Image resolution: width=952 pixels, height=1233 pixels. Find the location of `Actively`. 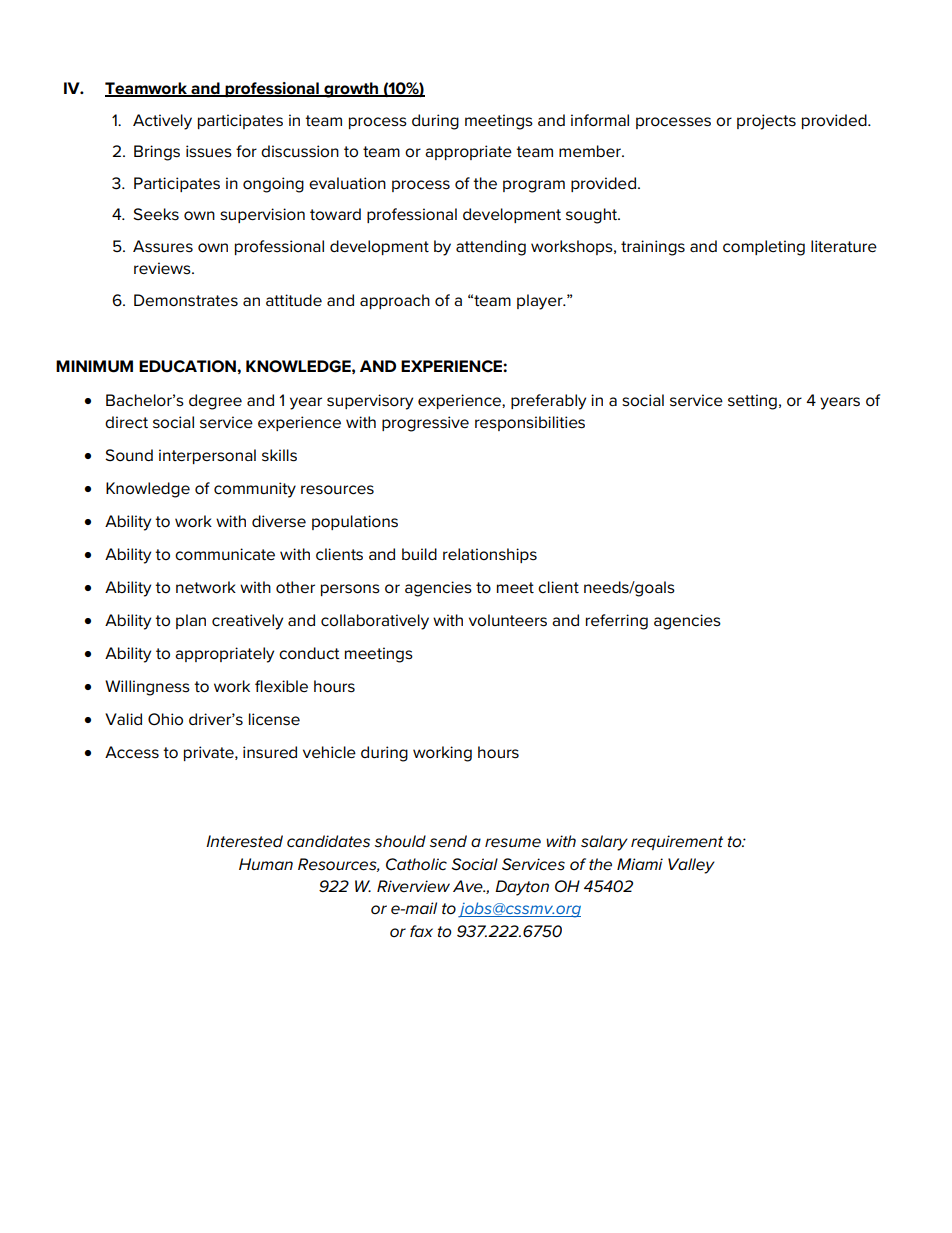

Actively is located at coordinates (162, 122).
